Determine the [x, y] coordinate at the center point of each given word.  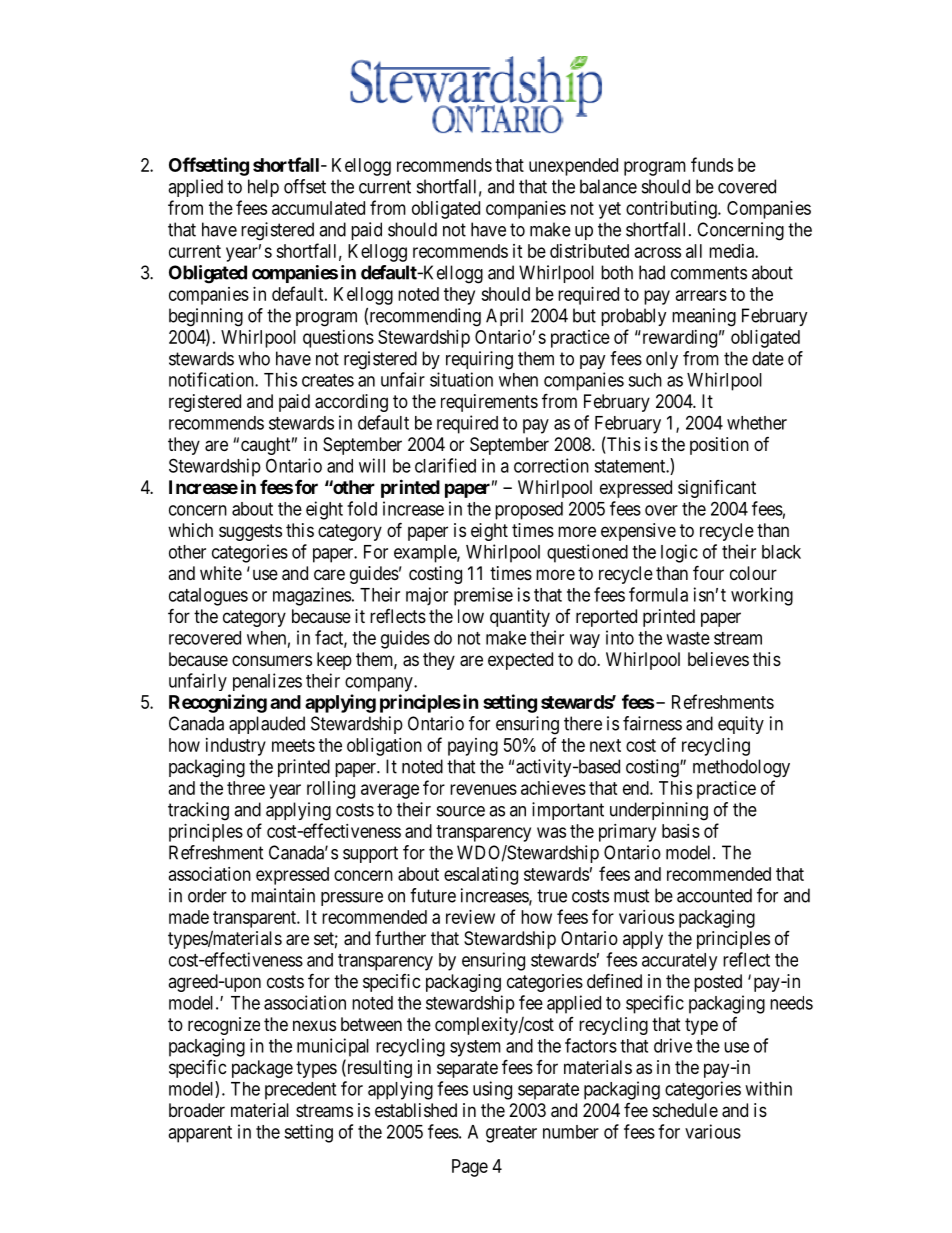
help [263, 188]
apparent [200, 1134]
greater [511, 1134]
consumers [272, 660]
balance [608, 186]
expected [520, 661]
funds [712, 164]
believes [718, 659]
